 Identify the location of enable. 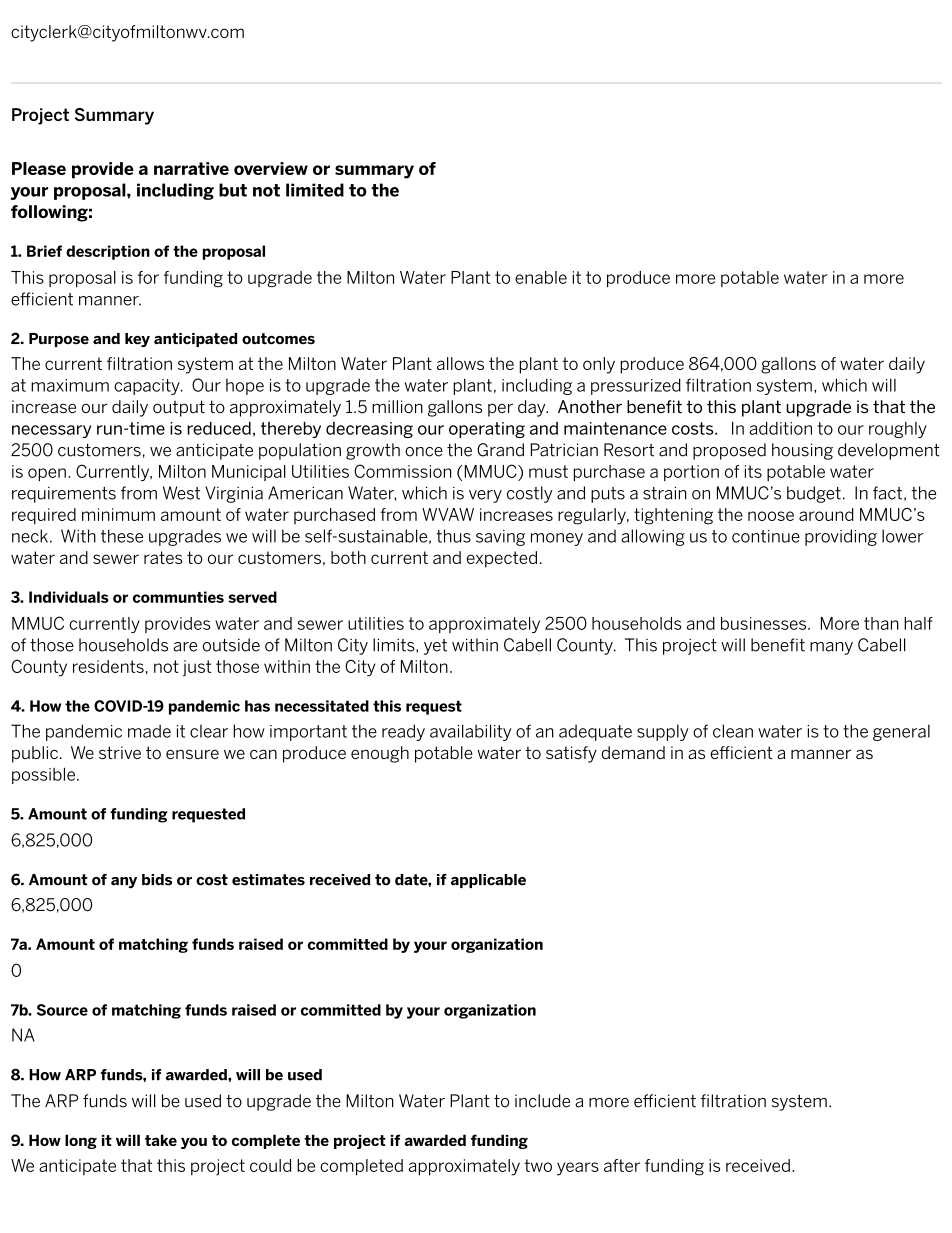
(541, 277).
